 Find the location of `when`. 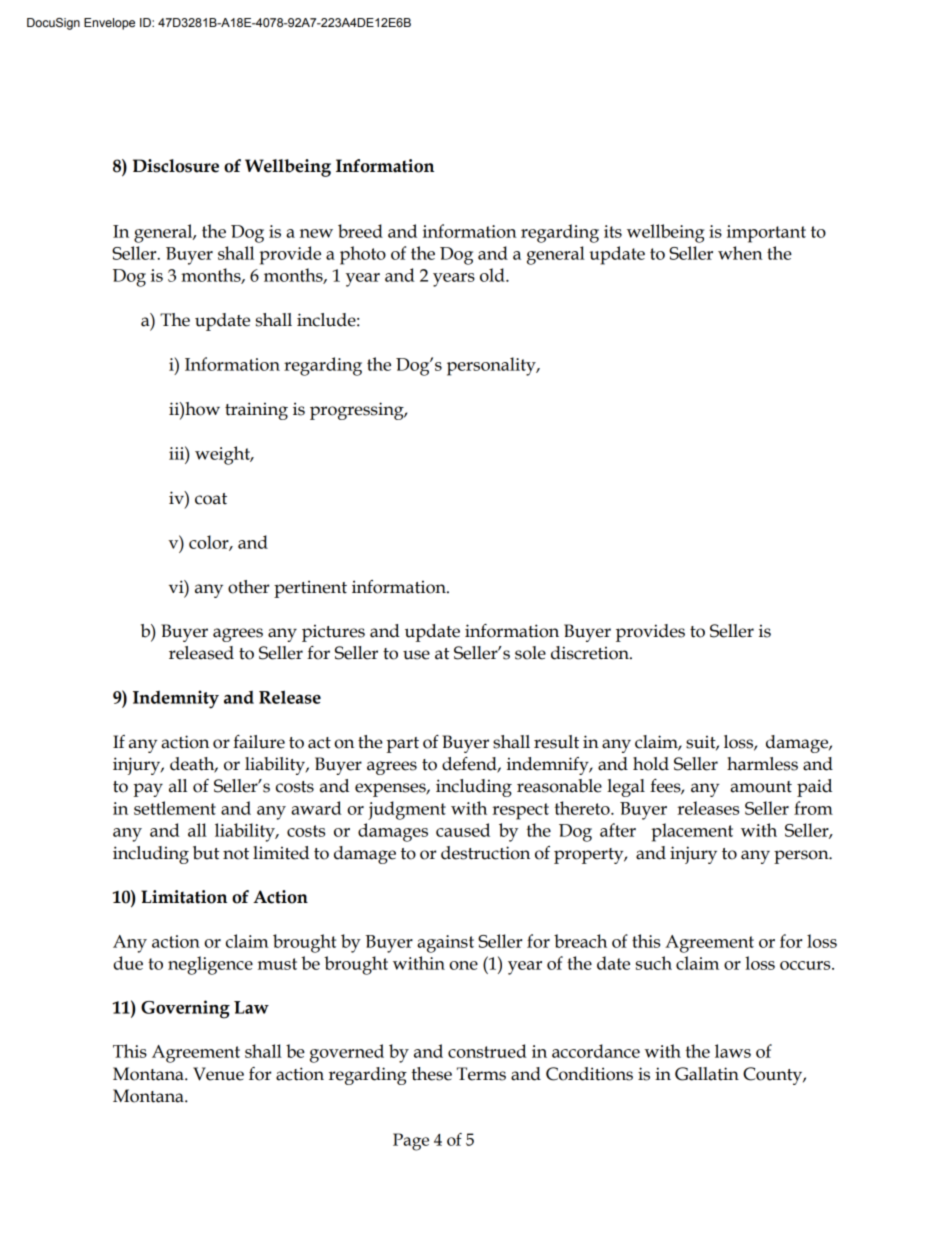

when is located at coordinates (740, 253).
